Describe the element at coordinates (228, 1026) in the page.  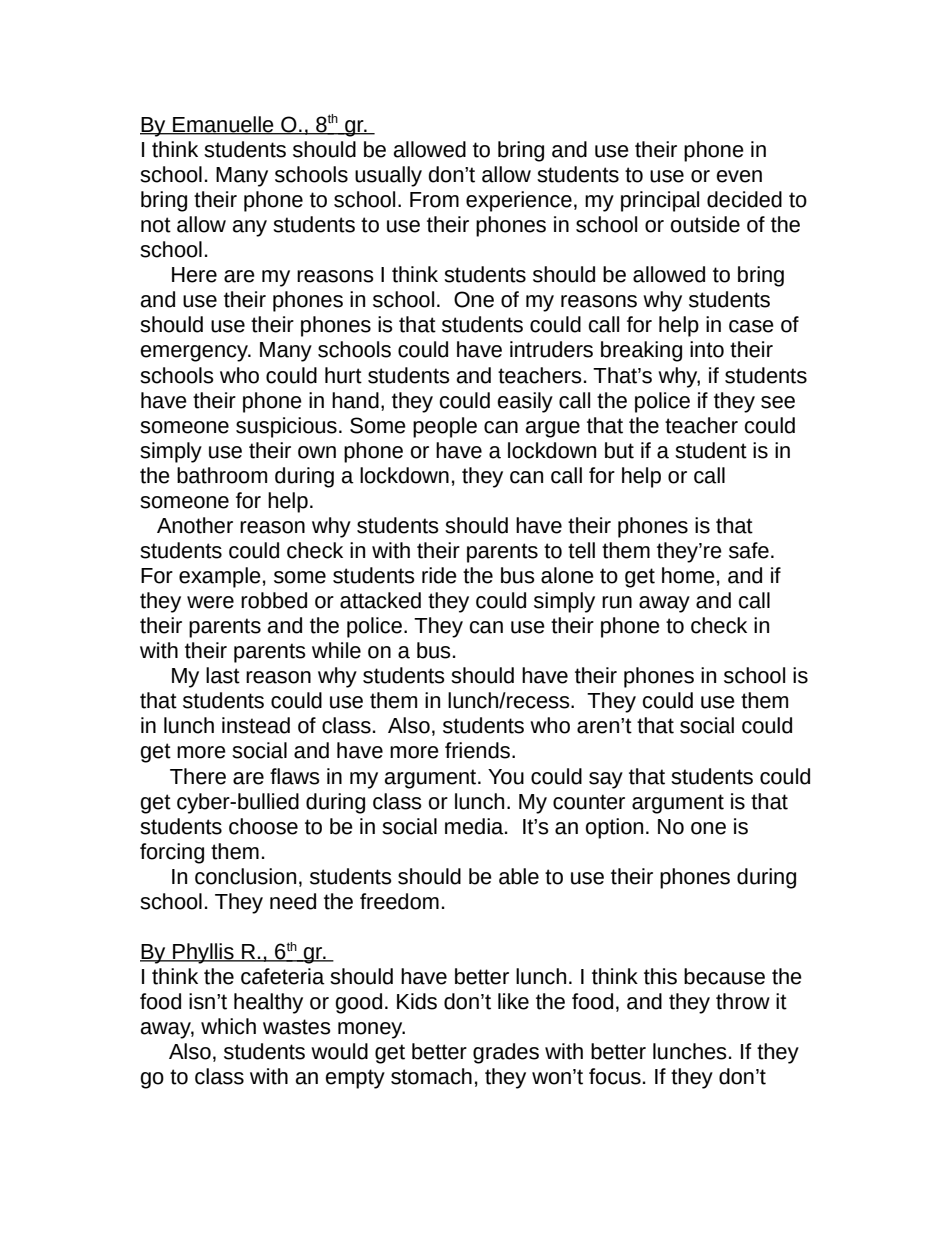
I see `which` at that location.
